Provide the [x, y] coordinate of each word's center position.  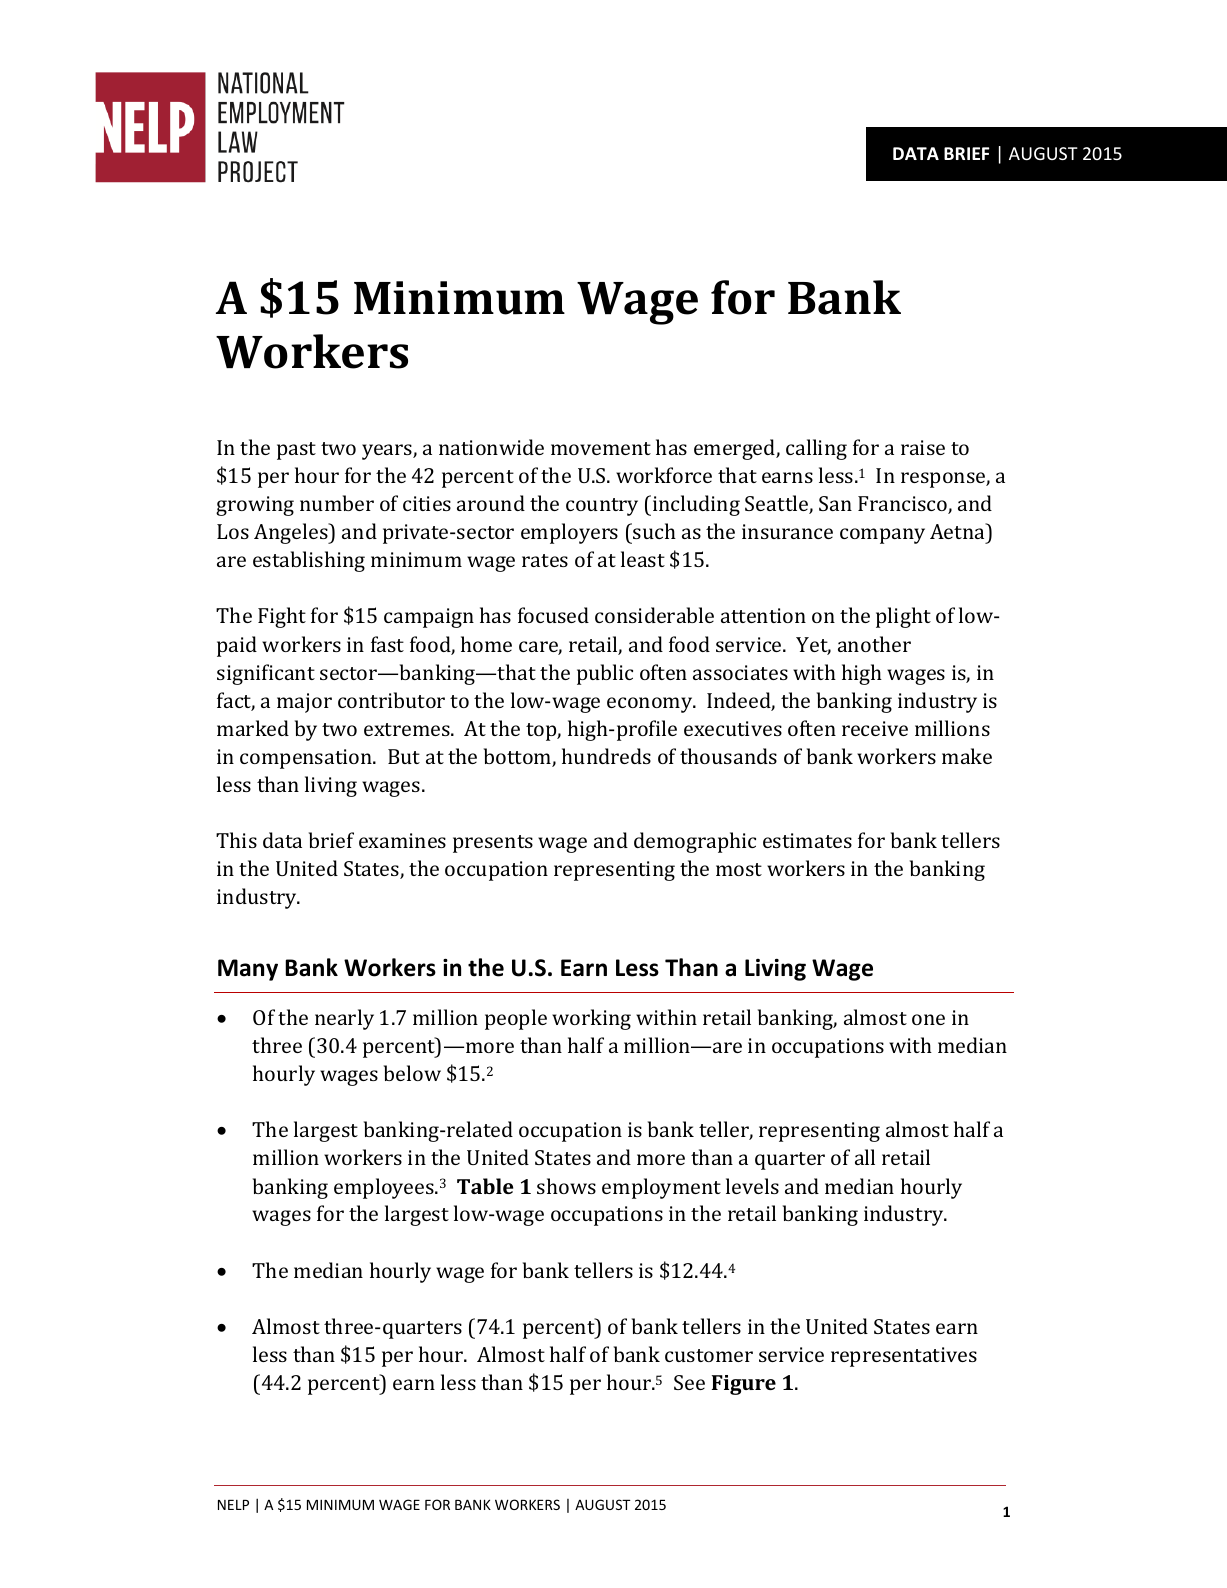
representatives [904, 1357]
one [928, 1019]
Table [485, 1186]
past [296, 451]
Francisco [903, 505]
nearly [344, 1019]
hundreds [606, 756]
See [689, 1382]
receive [875, 728]
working [591, 1019]
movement [601, 448]
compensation [307, 759]
